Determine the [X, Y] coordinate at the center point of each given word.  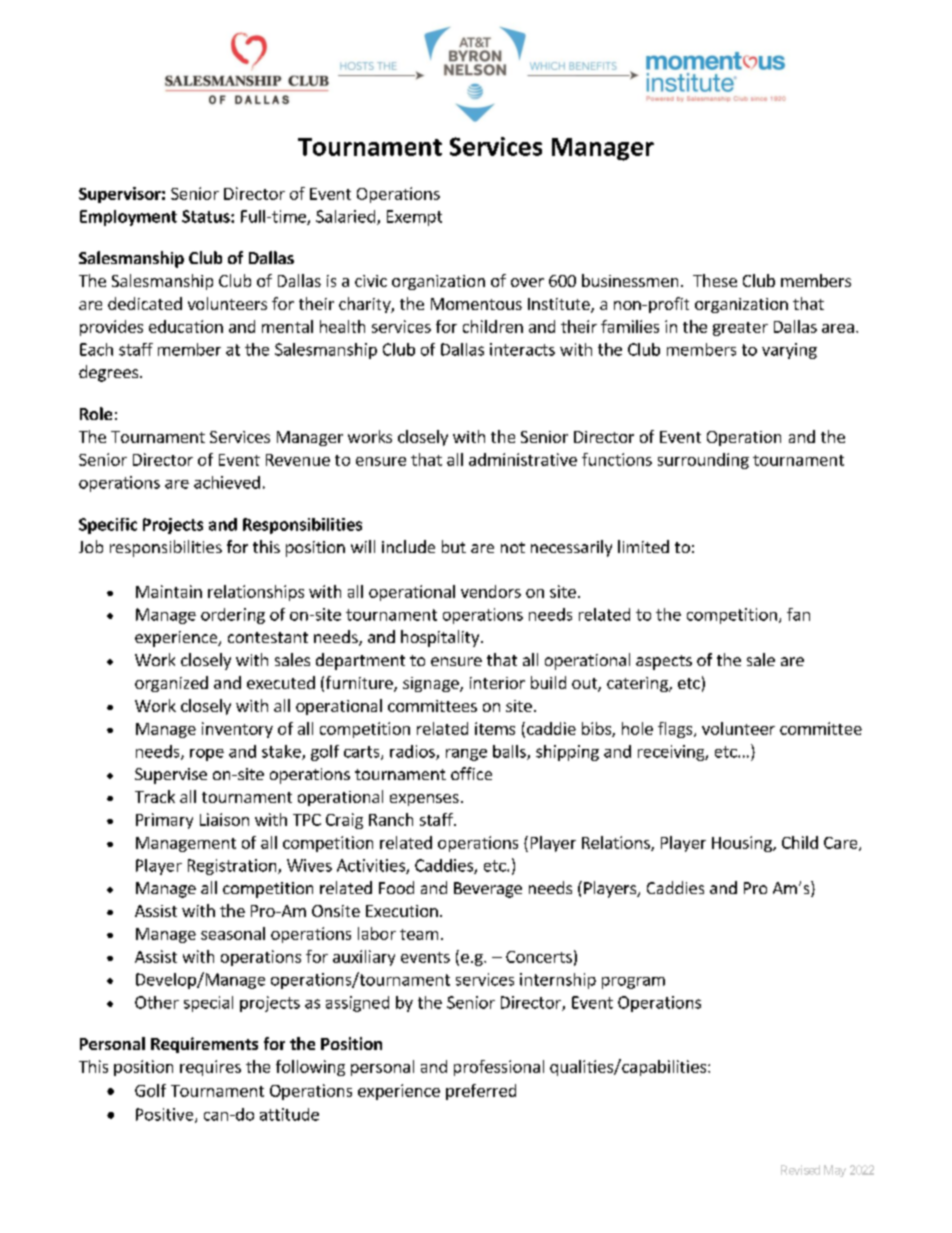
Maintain [169, 591]
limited [643, 546]
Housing [743, 844]
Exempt [414, 218]
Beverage [488, 890]
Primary [164, 821]
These [715, 280]
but [454, 546]
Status [207, 216]
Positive [166, 1115]
